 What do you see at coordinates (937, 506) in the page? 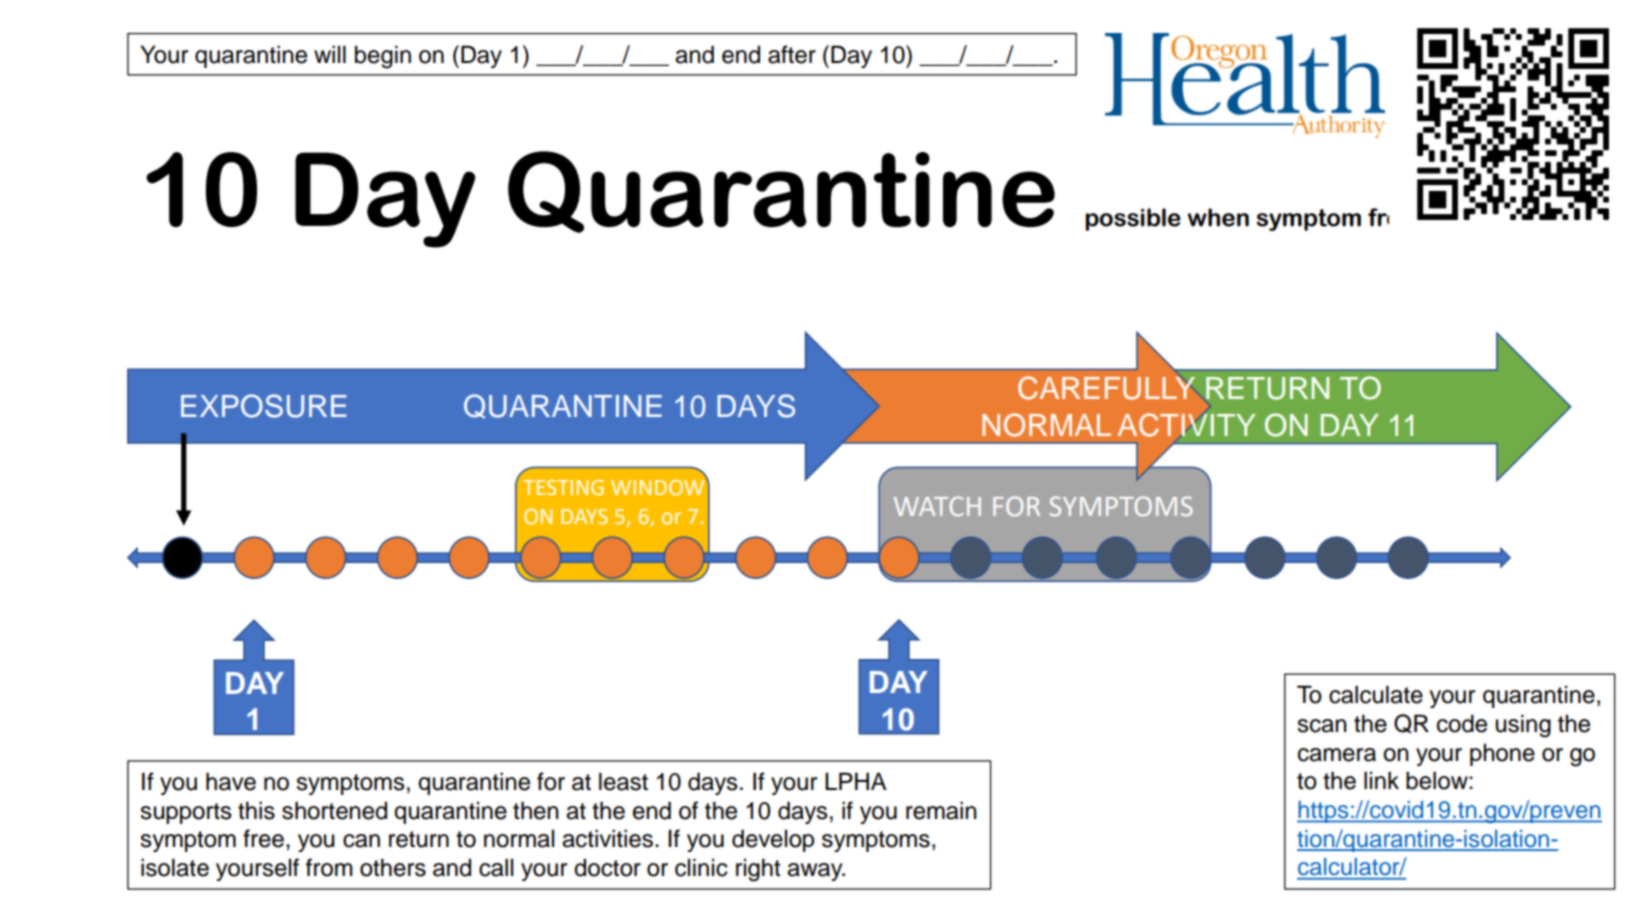
I see `WATCH` at bounding box center [937, 506].
